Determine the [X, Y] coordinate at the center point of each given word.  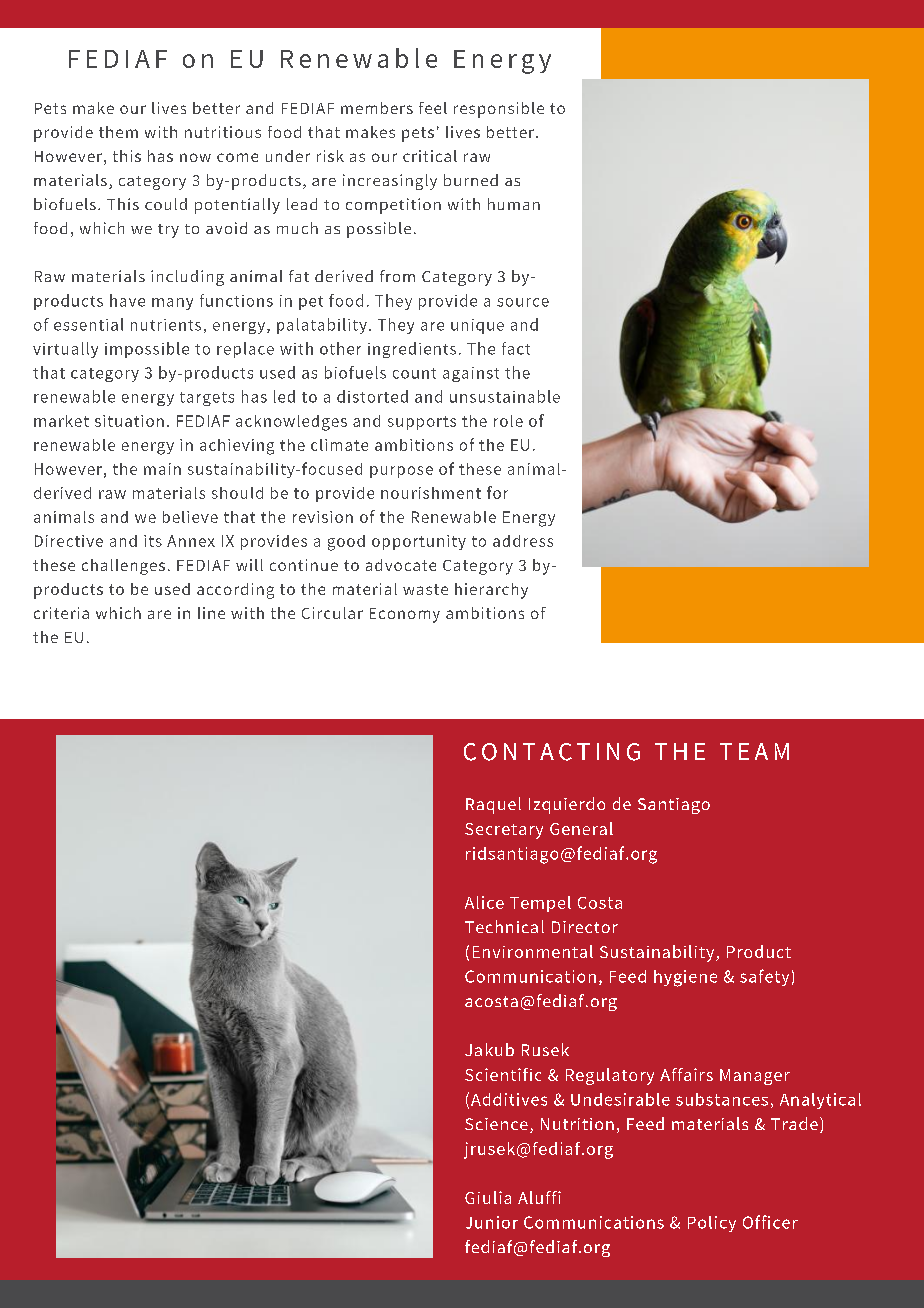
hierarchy [491, 591]
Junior [492, 1222]
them [118, 132]
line [211, 613]
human [514, 204]
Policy [712, 1224]
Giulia [488, 1197]
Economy [405, 615]
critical [430, 156]
